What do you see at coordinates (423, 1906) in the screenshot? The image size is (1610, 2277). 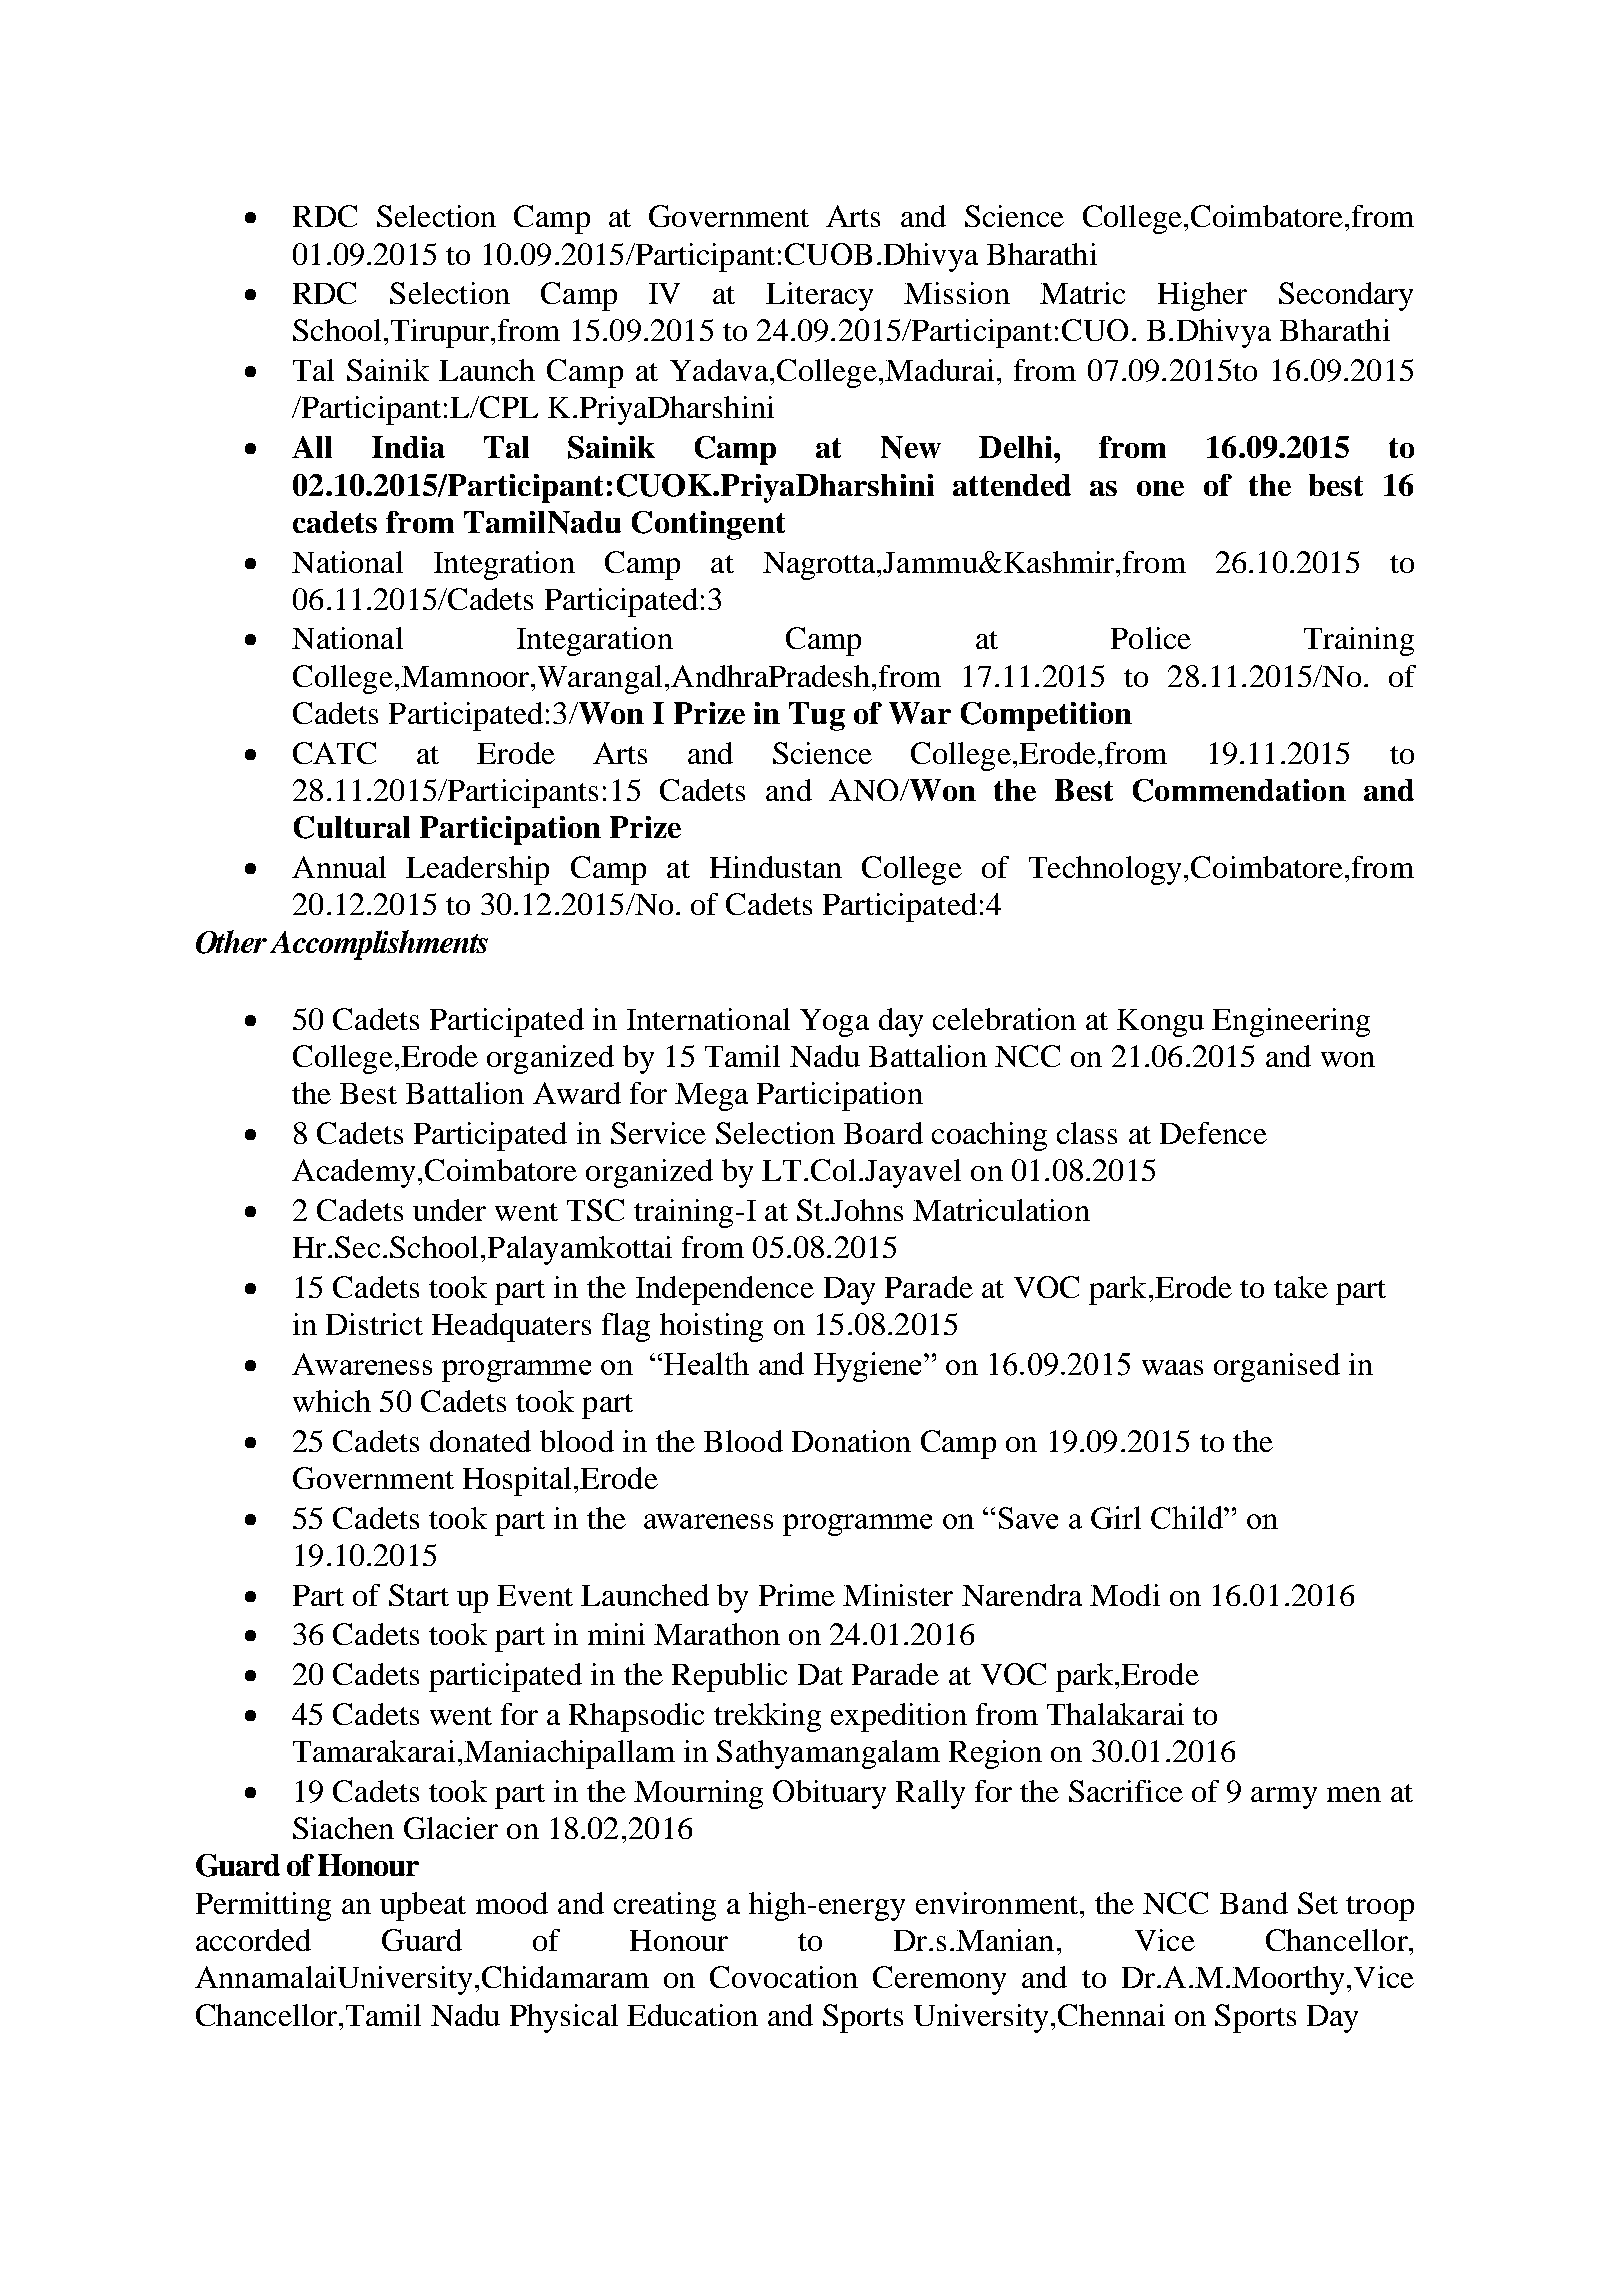 I see `upbeat` at bounding box center [423, 1906].
